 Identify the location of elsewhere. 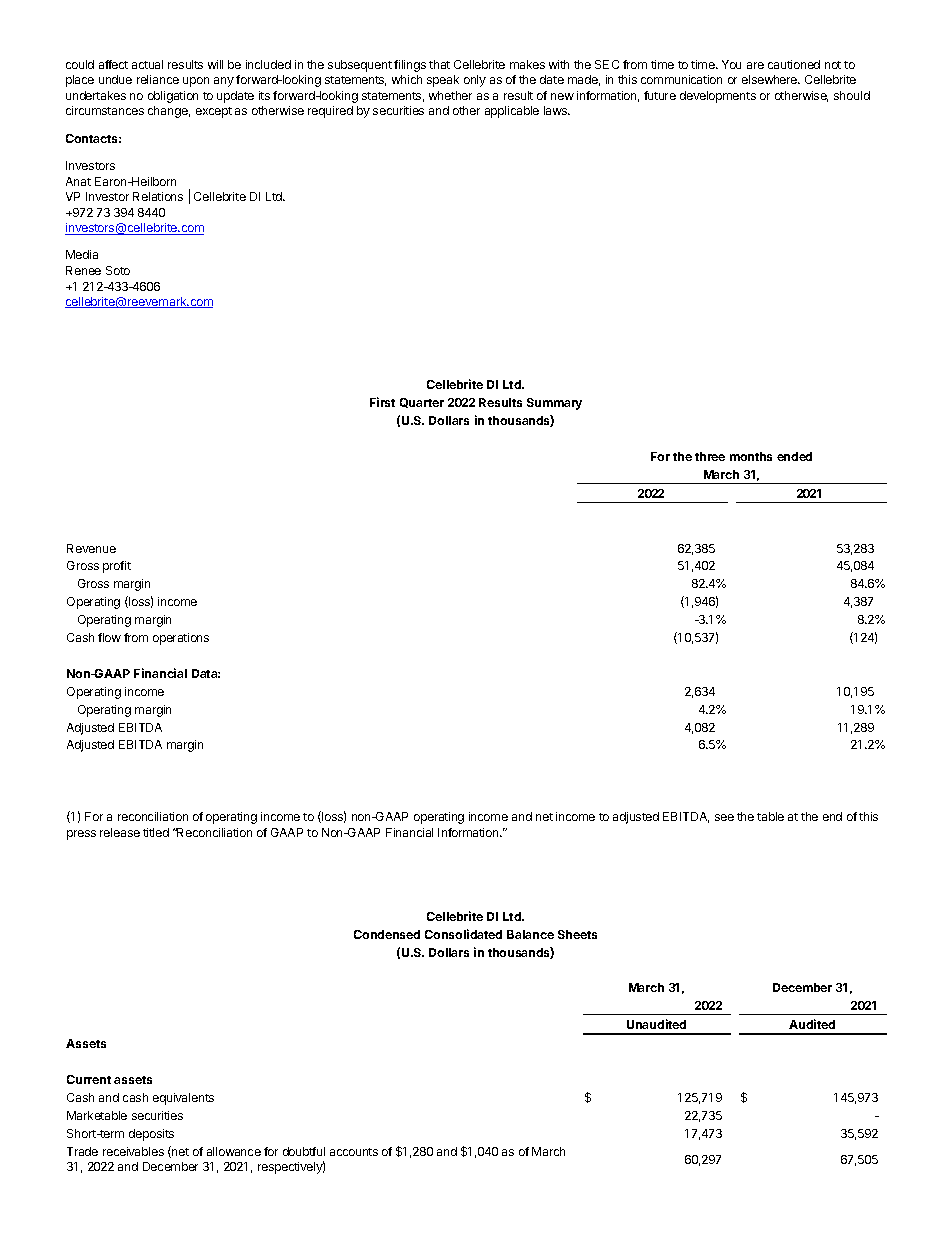
(771, 79).
